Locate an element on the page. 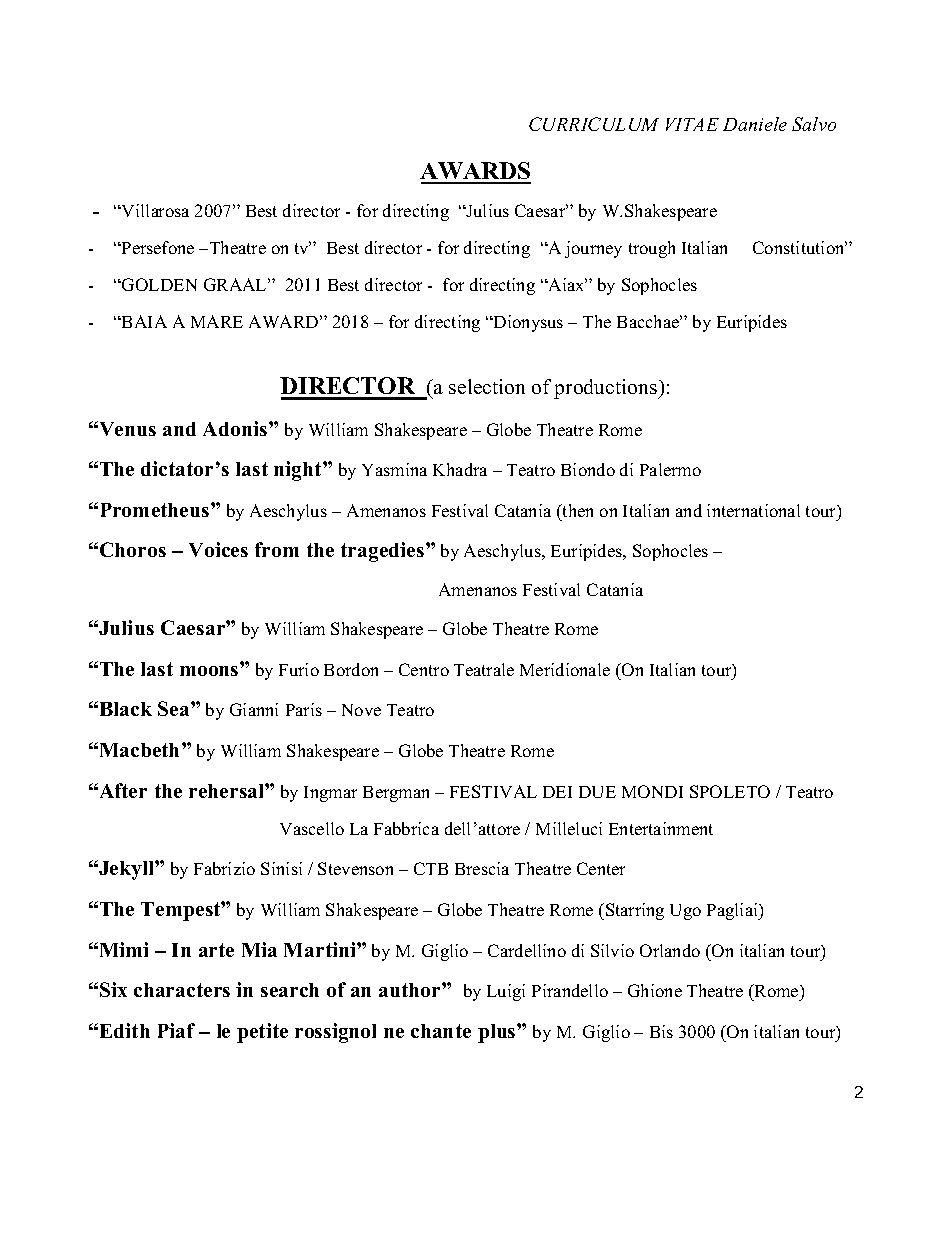  selection is located at coordinates (487, 386).
